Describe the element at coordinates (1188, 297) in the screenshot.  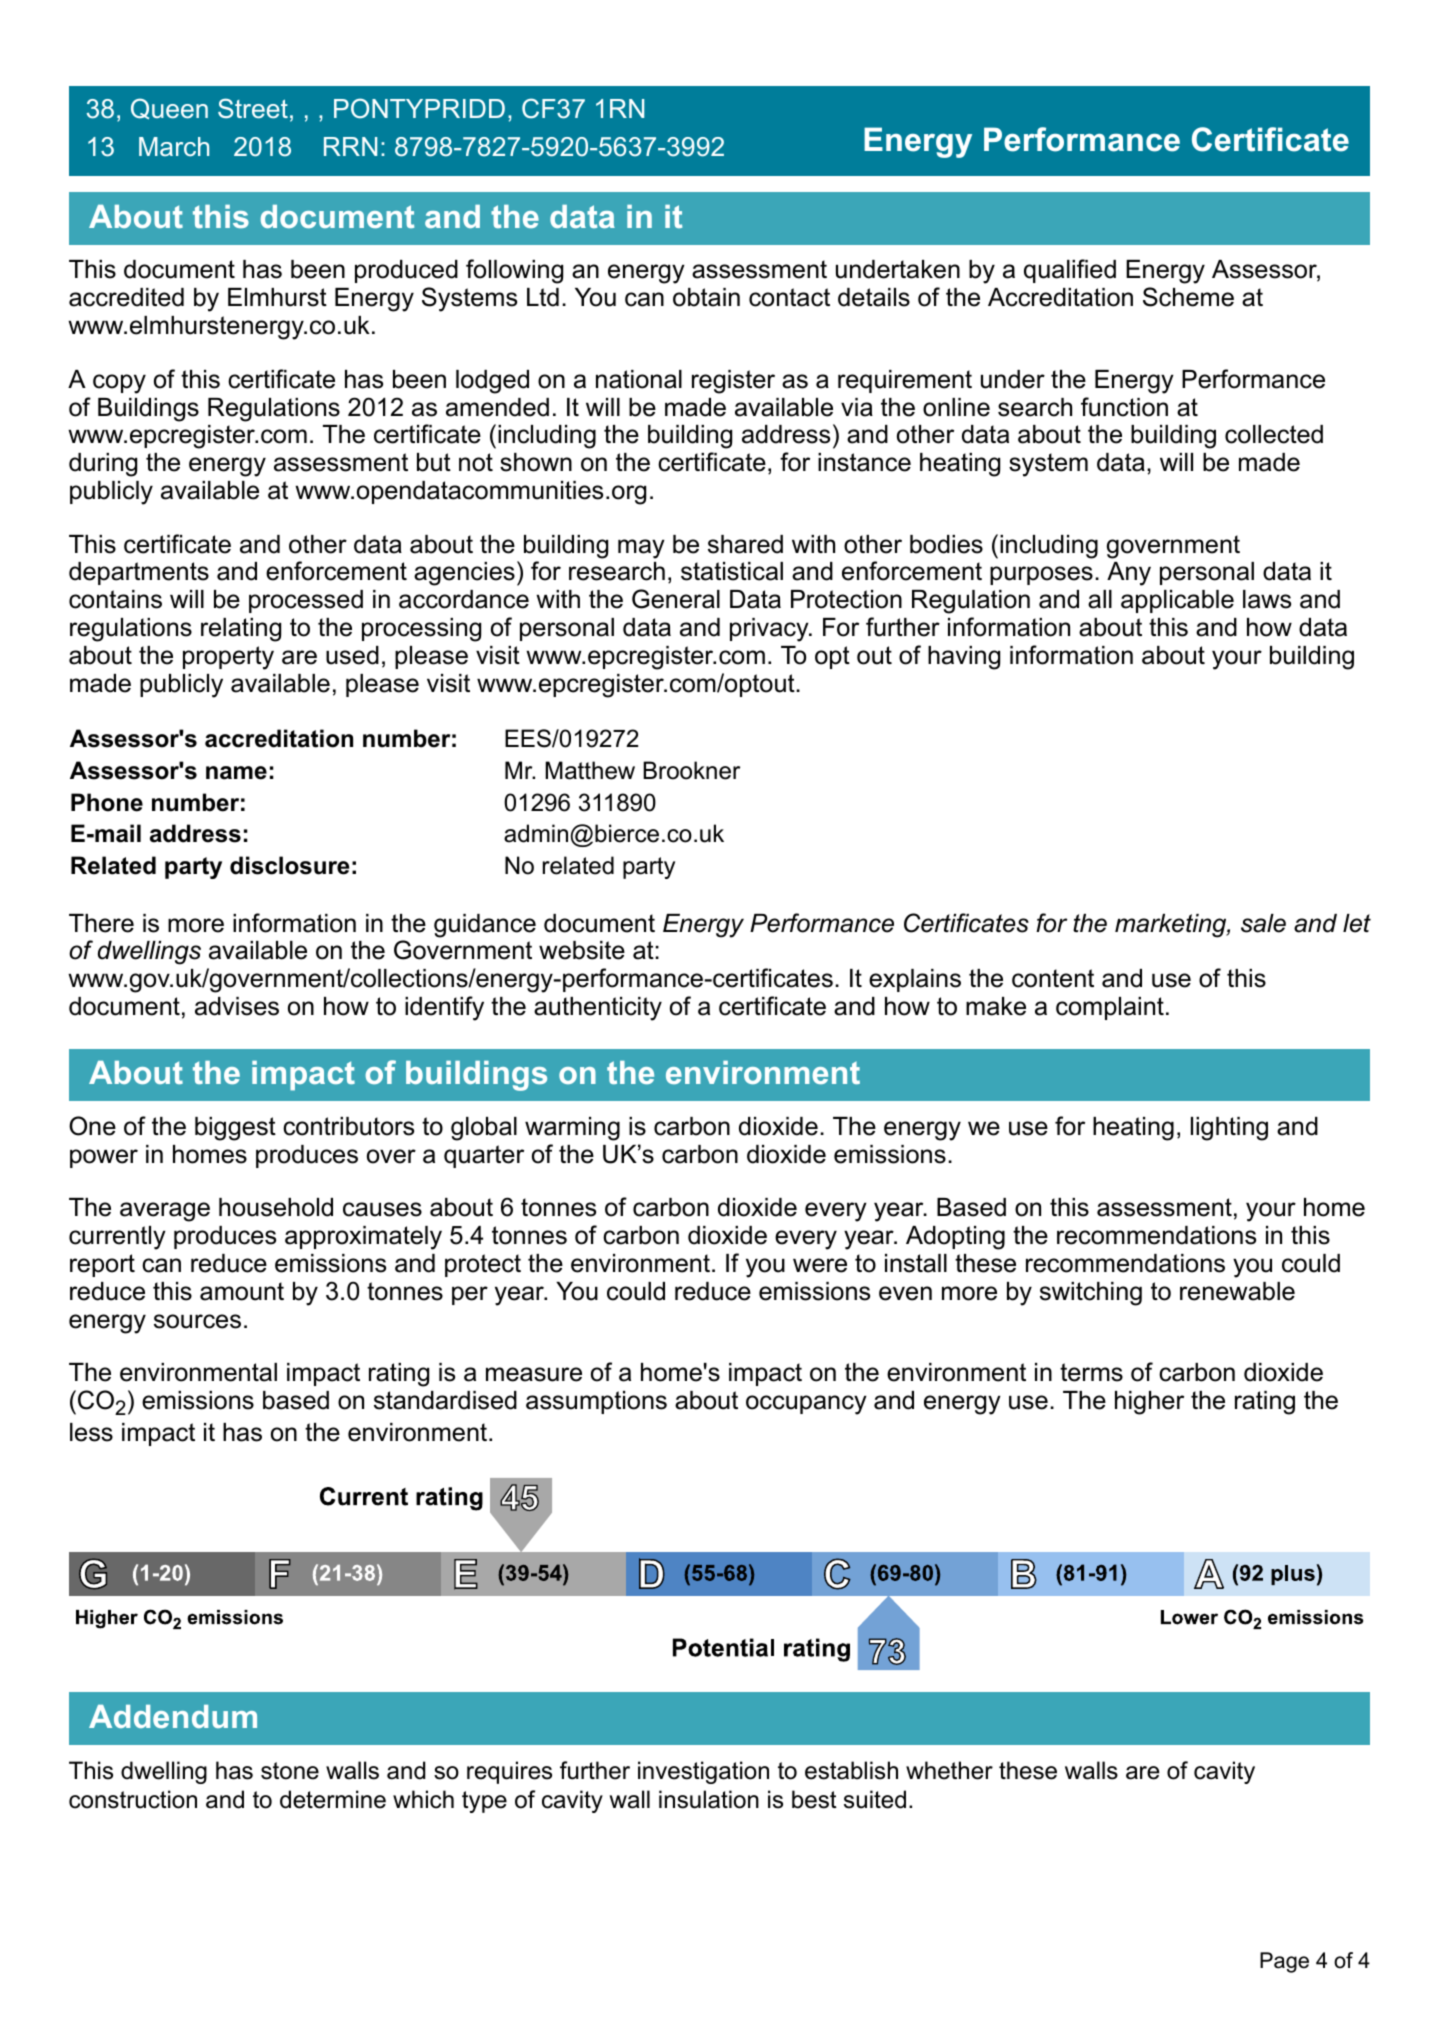
I see `Scheme` at that location.
